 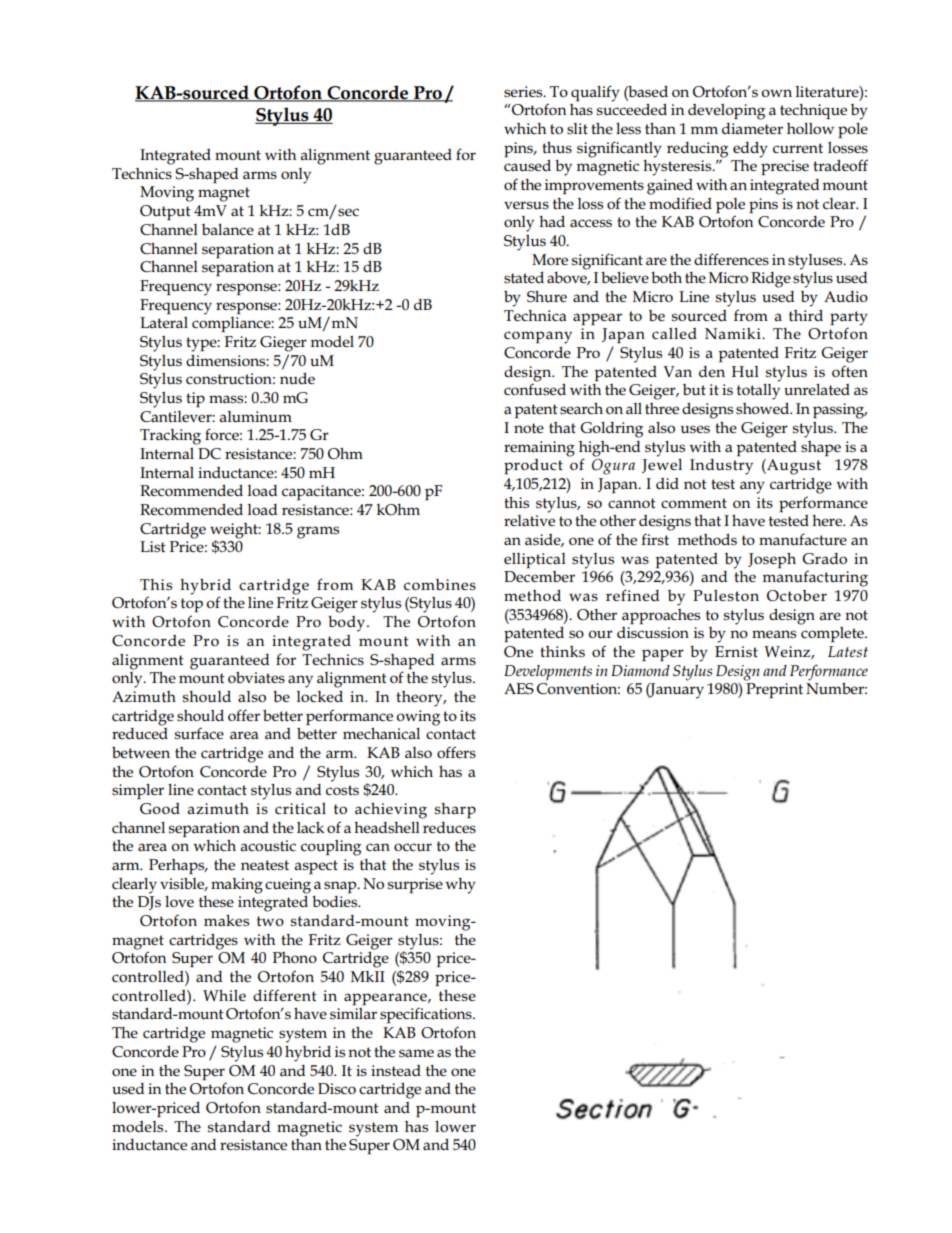 I want to click on Hul, so click(x=745, y=372).
